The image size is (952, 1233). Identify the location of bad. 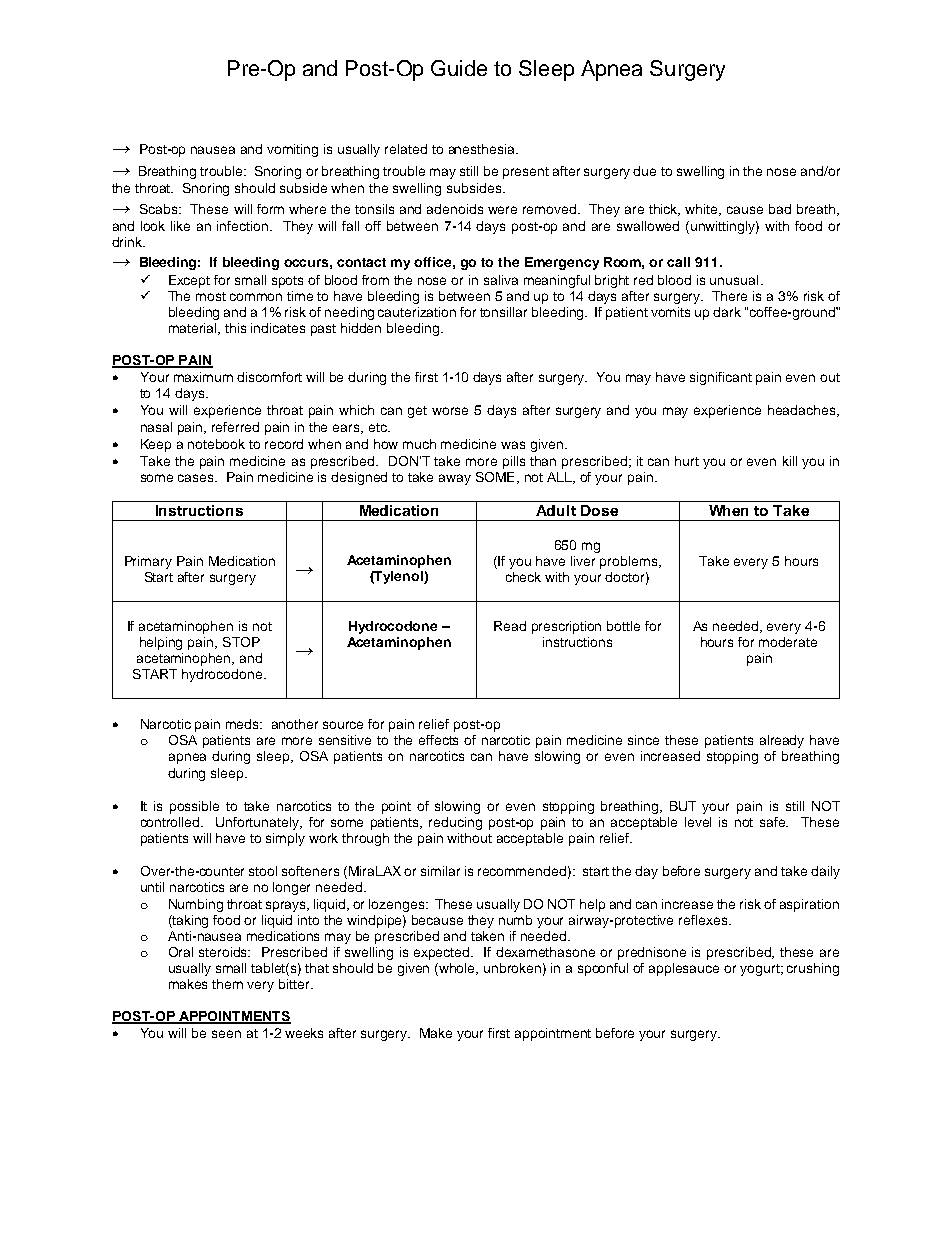
(780, 209).
